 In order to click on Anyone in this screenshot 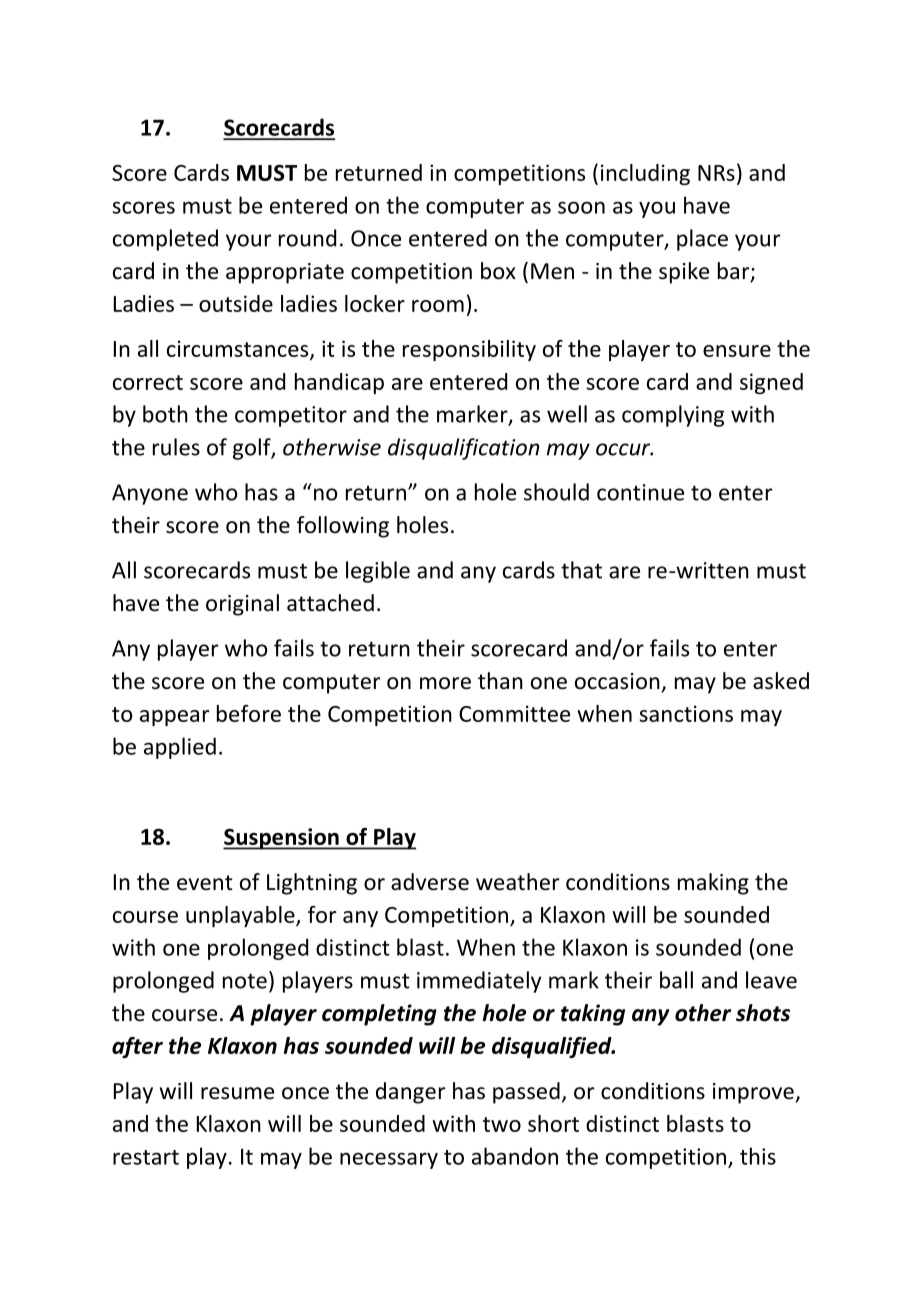, I will do `click(150, 494)`.
